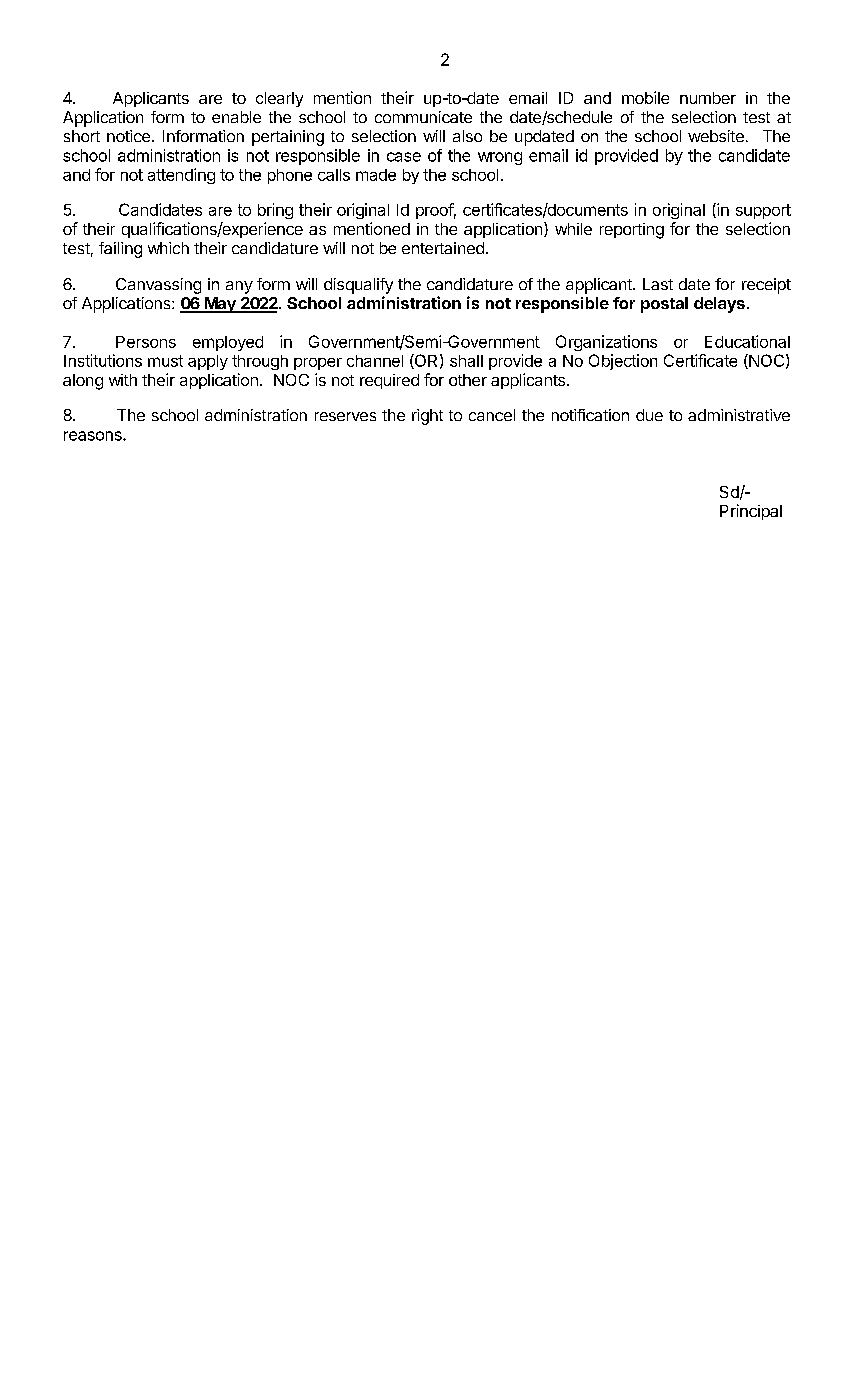  I want to click on due, so click(649, 415).
